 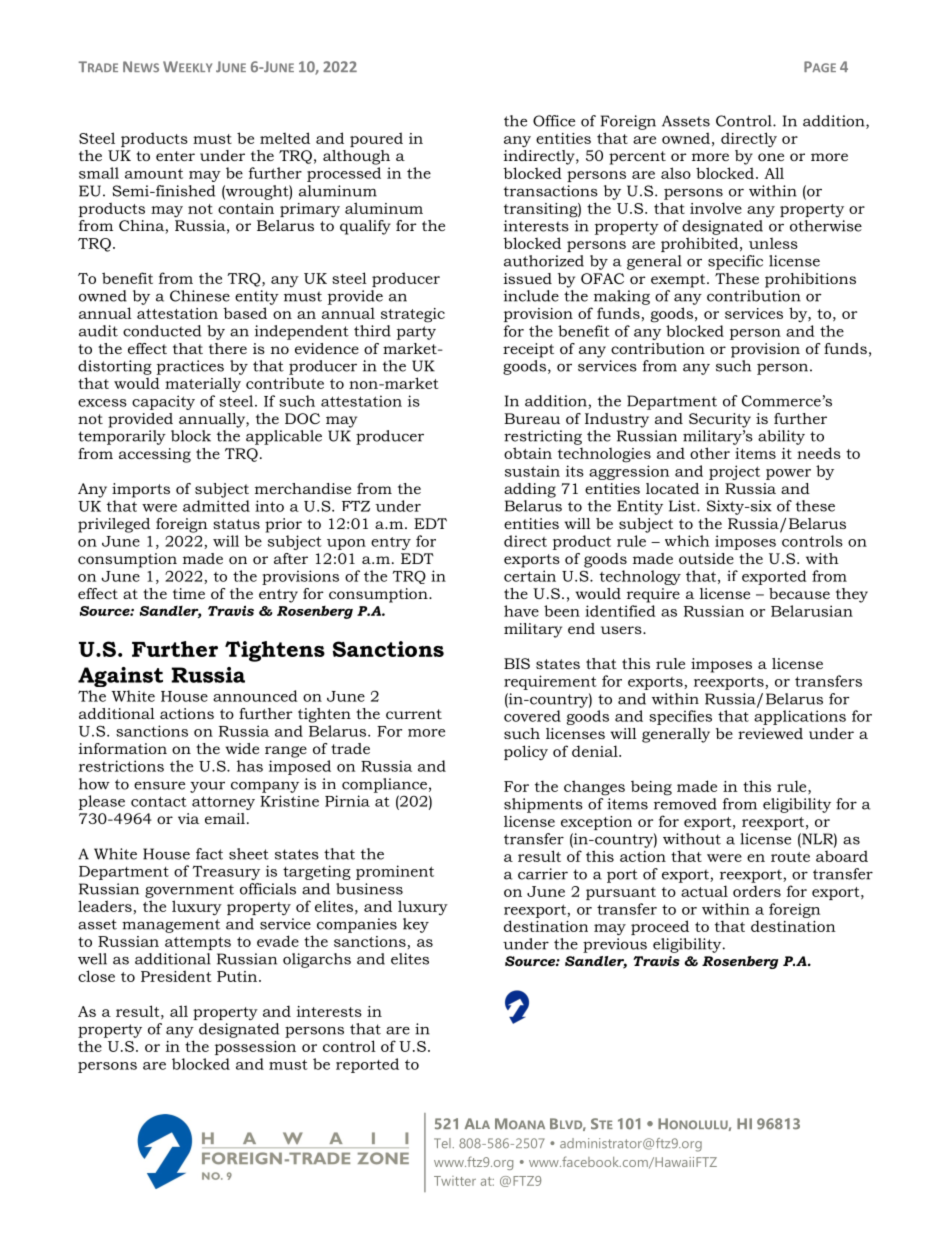 I want to click on shipments, so click(x=543, y=805).
